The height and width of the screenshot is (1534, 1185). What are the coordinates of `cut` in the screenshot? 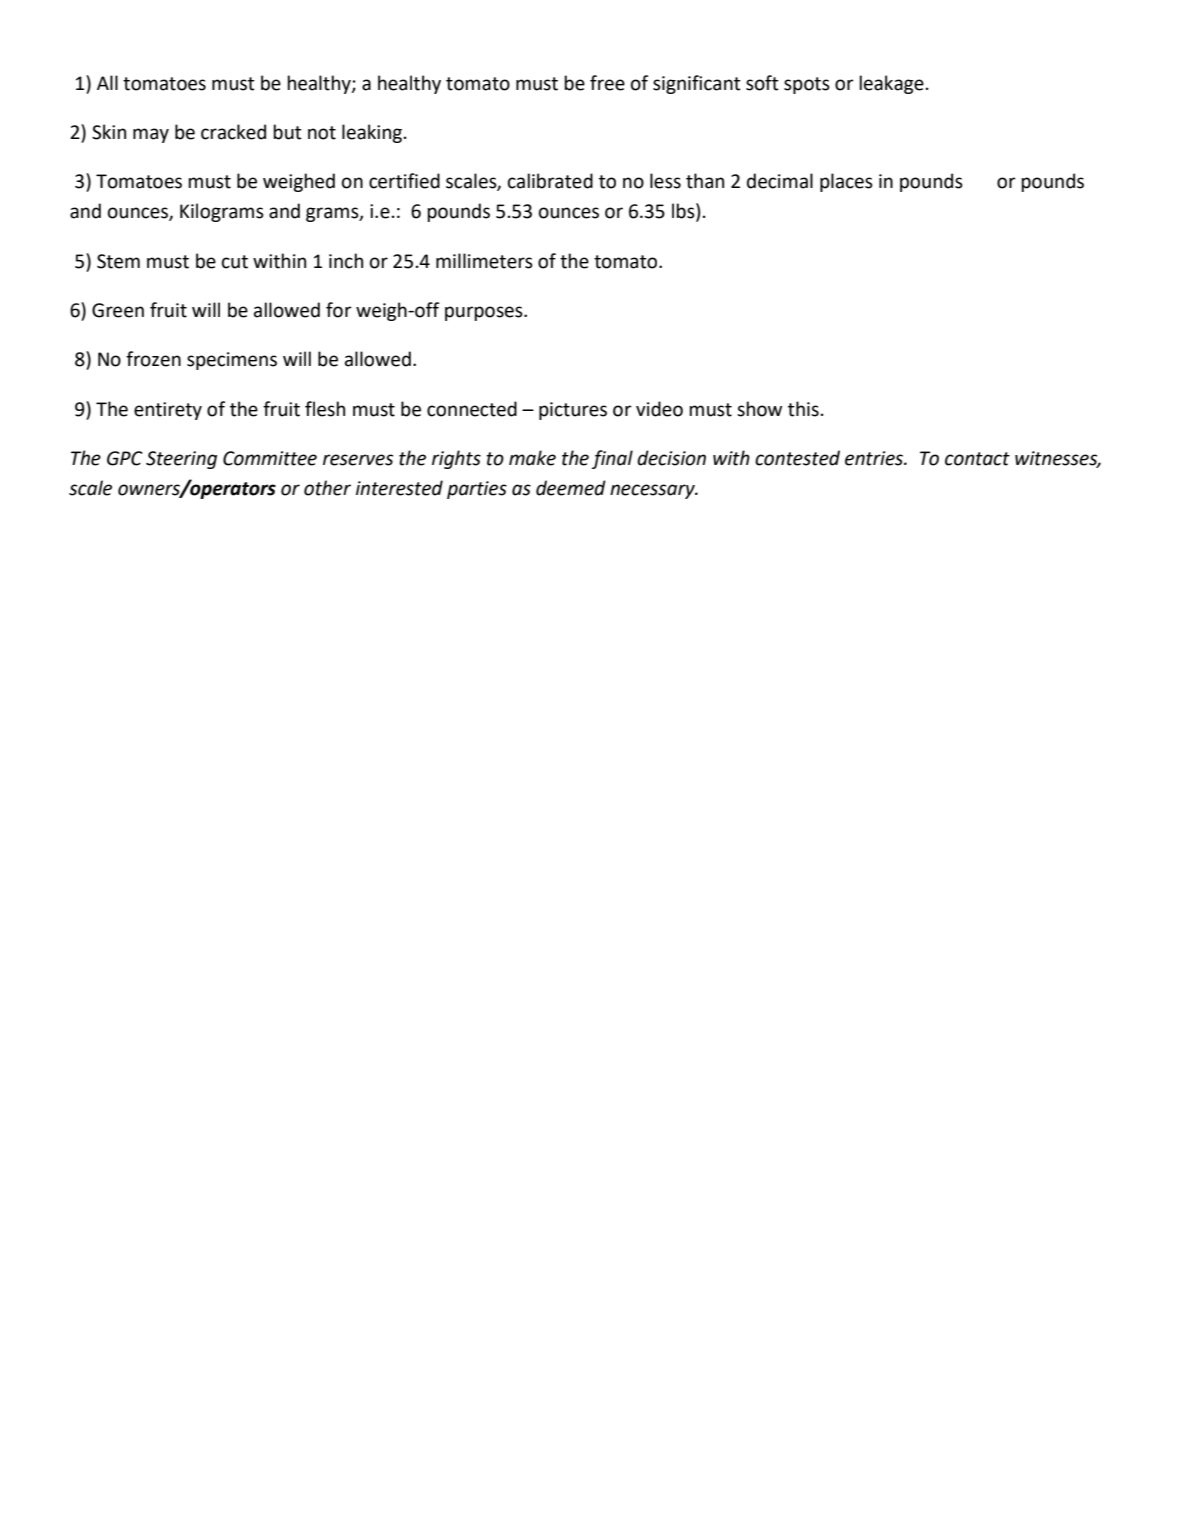 It's located at (235, 262).
